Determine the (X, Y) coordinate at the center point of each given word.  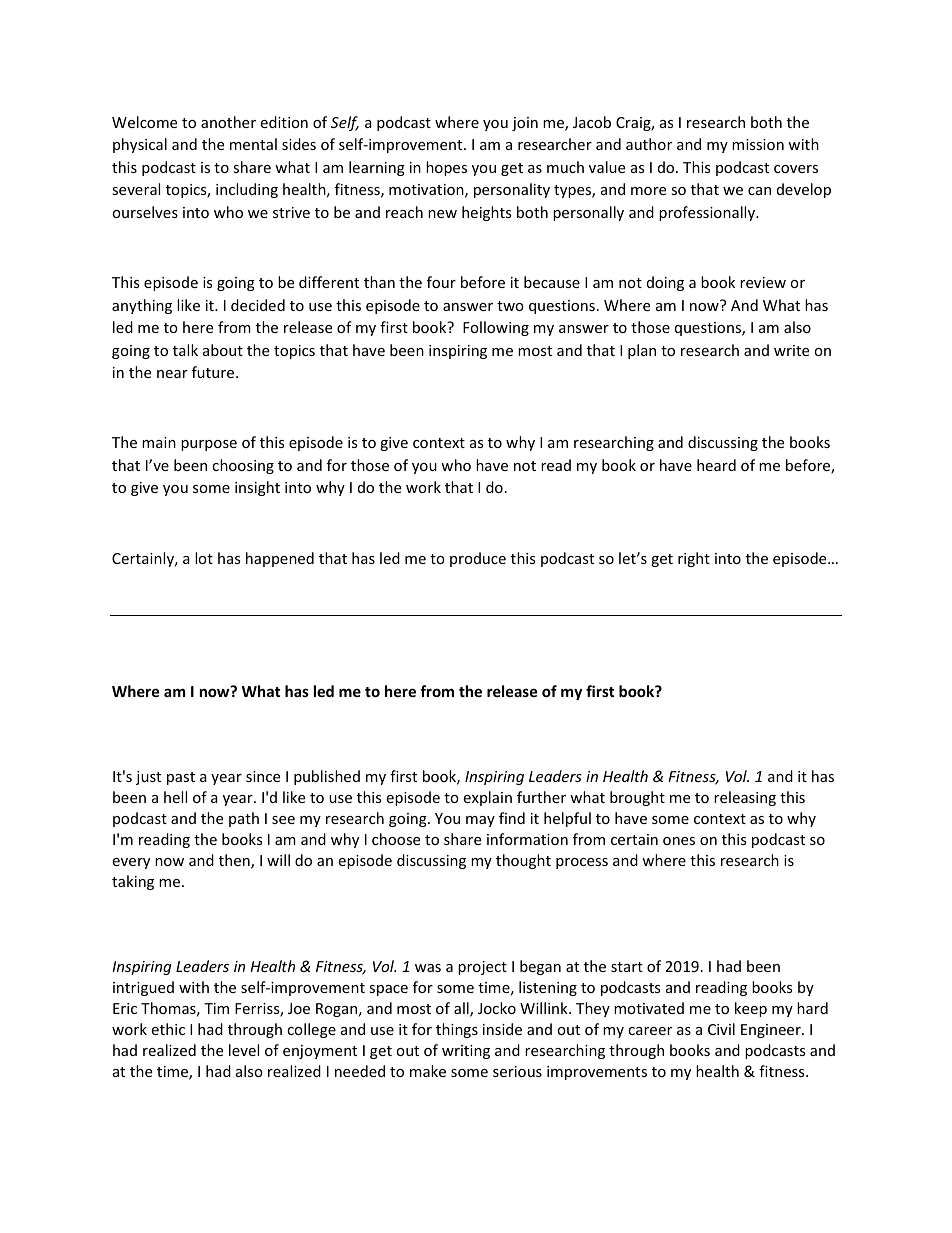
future (214, 372)
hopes (446, 168)
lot (204, 558)
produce (478, 559)
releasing (745, 798)
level (244, 1050)
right (694, 559)
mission (758, 144)
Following (496, 328)
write (791, 350)
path (244, 819)
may (480, 821)
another (228, 122)
